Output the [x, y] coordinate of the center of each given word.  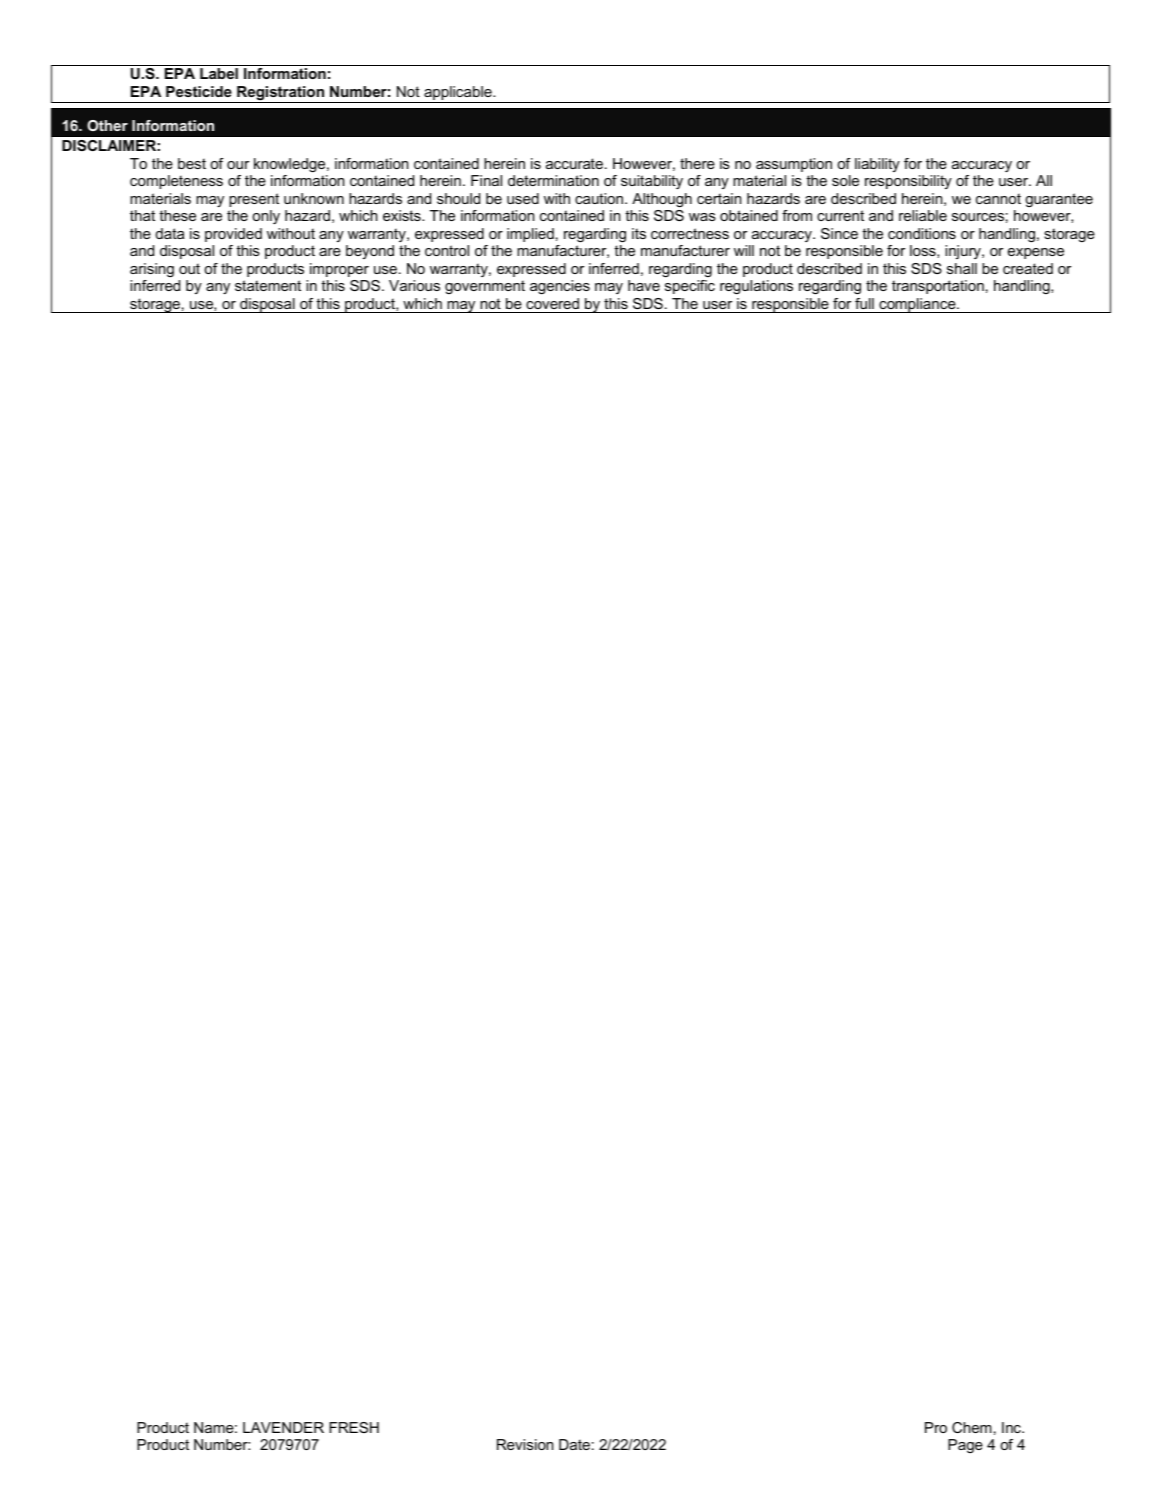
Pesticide [199, 91]
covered [552, 303]
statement [268, 285]
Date [574, 1444]
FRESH [354, 1427]
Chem [972, 1427]
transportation [938, 287]
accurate [574, 163]
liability [877, 165]
